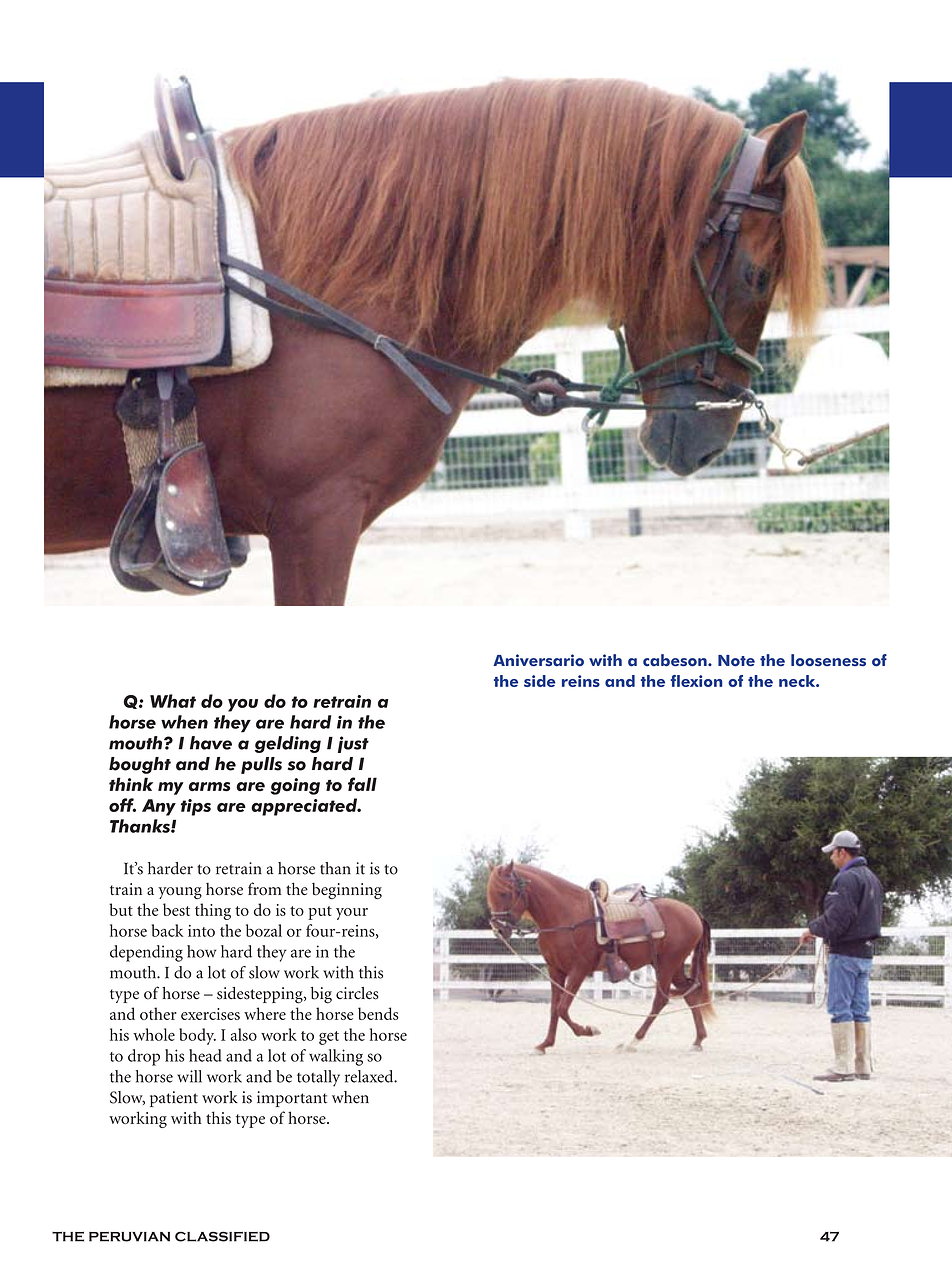 The height and width of the page is (1280, 952). I want to click on CLASSIFIED, so click(222, 1236).
